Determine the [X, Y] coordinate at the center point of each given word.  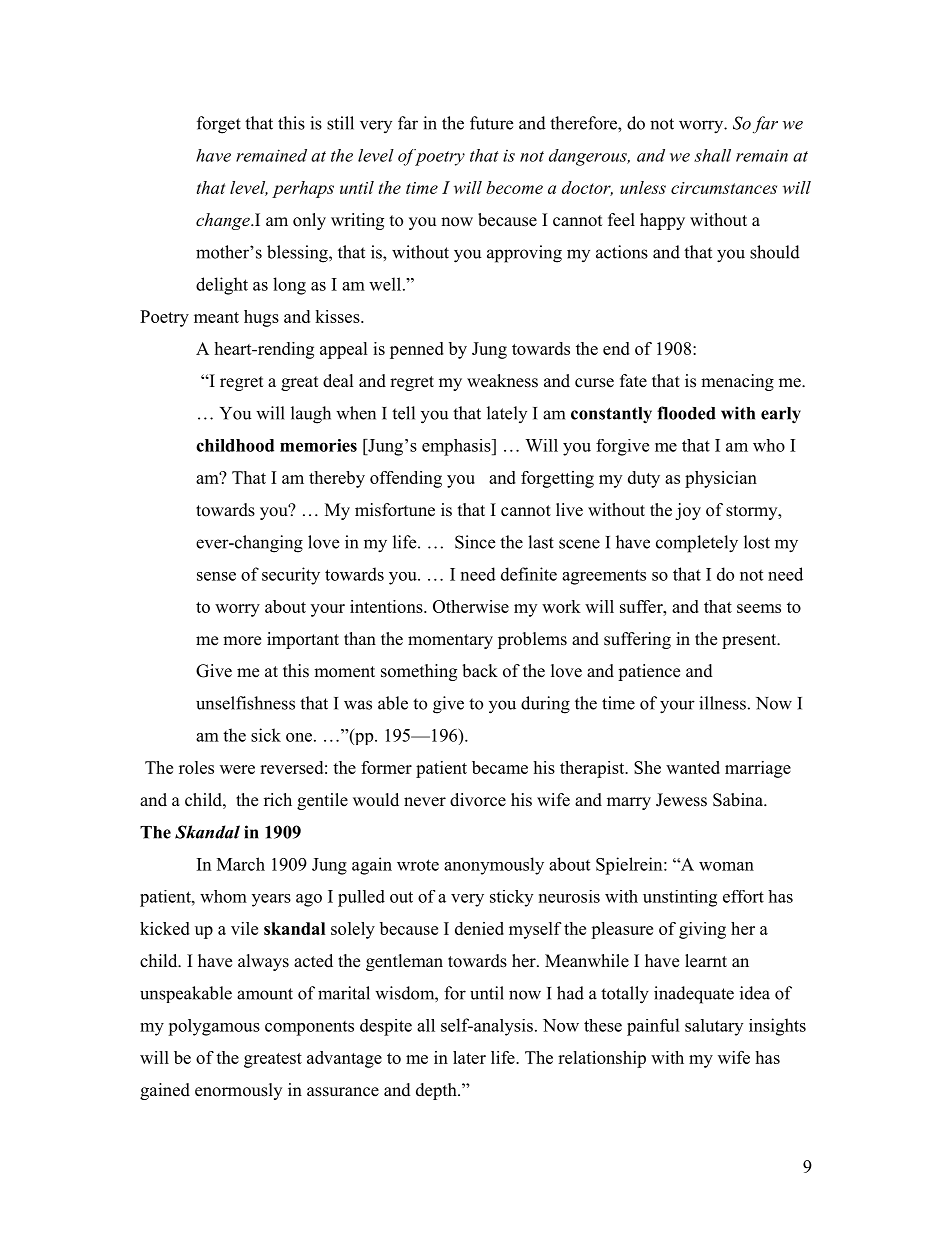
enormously [238, 1091]
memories [318, 445]
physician [721, 479]
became [500, 767]
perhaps [303, 189]
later [469, 1057]
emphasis [457, 447]
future [491, 123]
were [237, 769]
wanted [693, 767]
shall [712, 155]
